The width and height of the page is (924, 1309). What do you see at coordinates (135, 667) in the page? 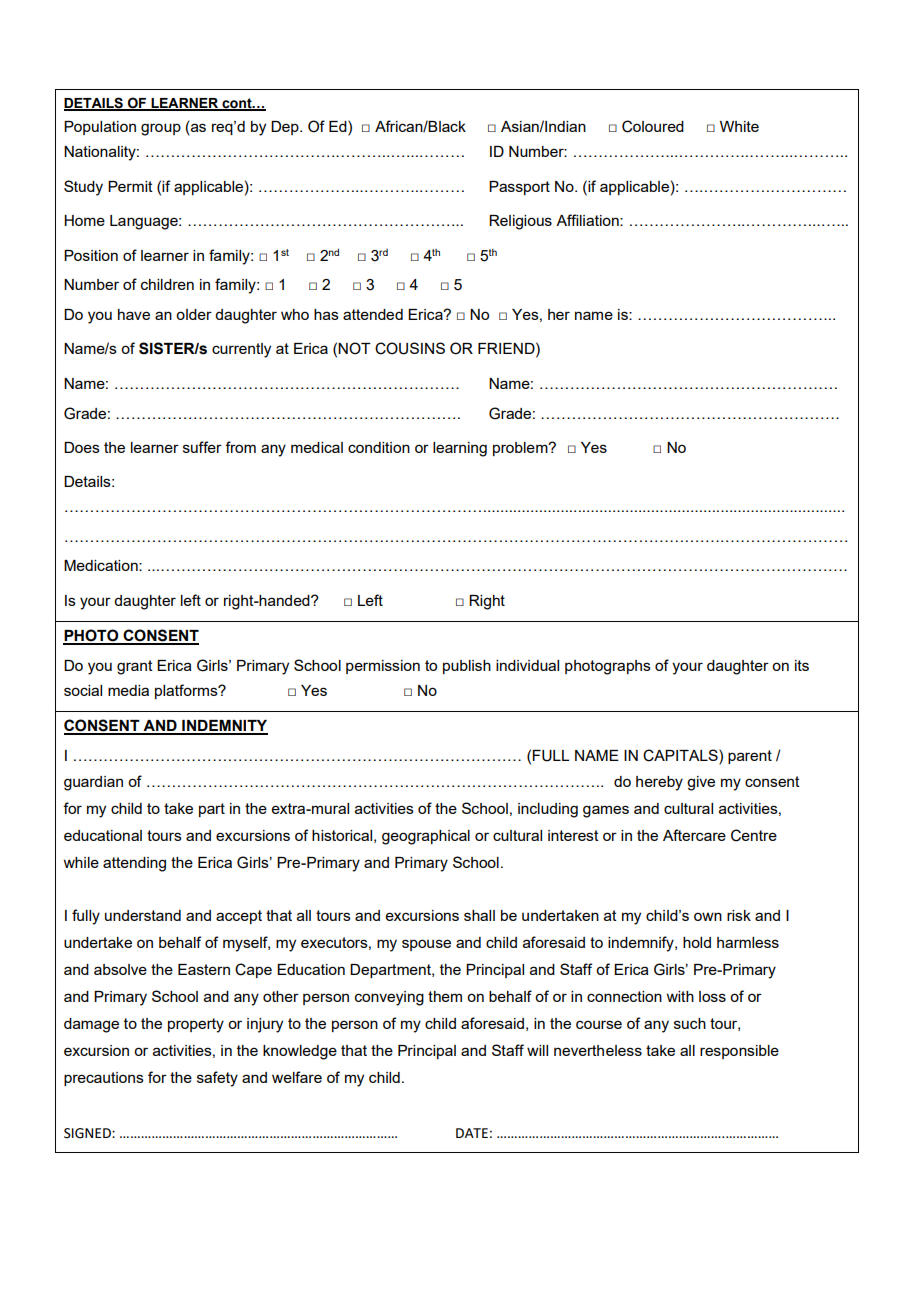
I see `grant` at bounding box center [135, 667].
